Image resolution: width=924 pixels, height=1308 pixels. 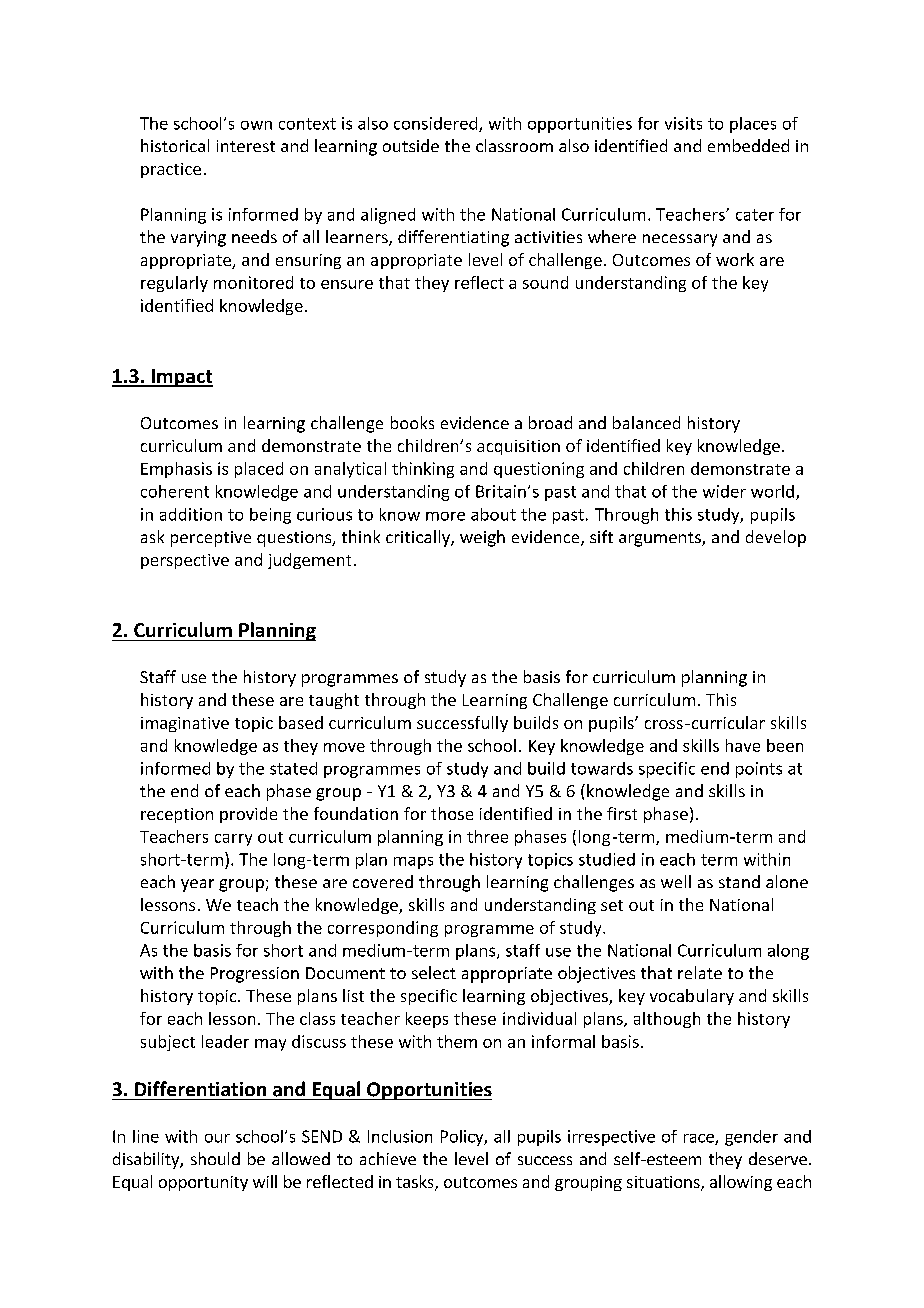 I want to click on considered, so click(x=435, y=123).
